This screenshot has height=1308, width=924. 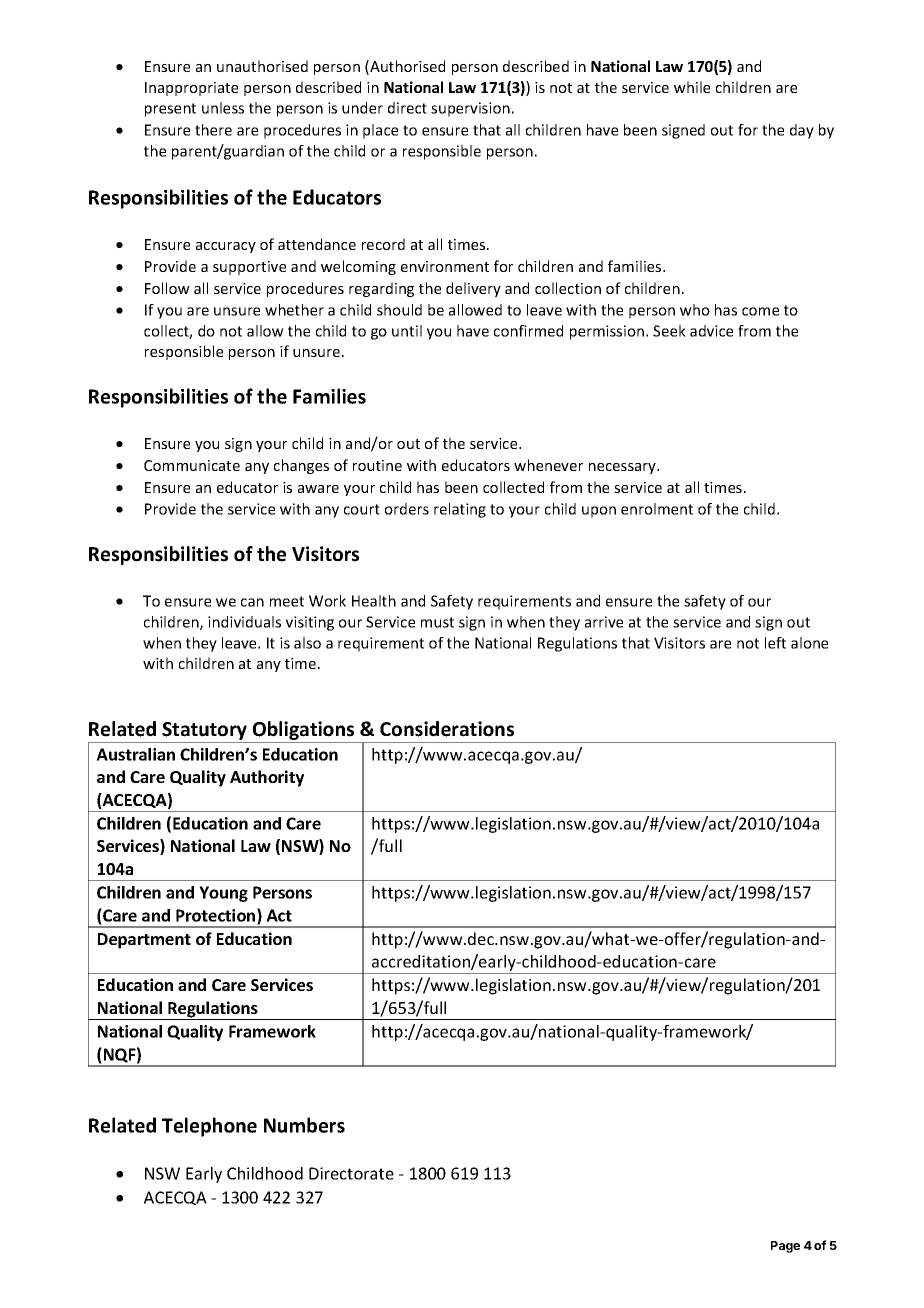 What do you see at coordinates (209, 1127) in the screenshot?
I see `Telephone` at bounding box center [209, 1127].
